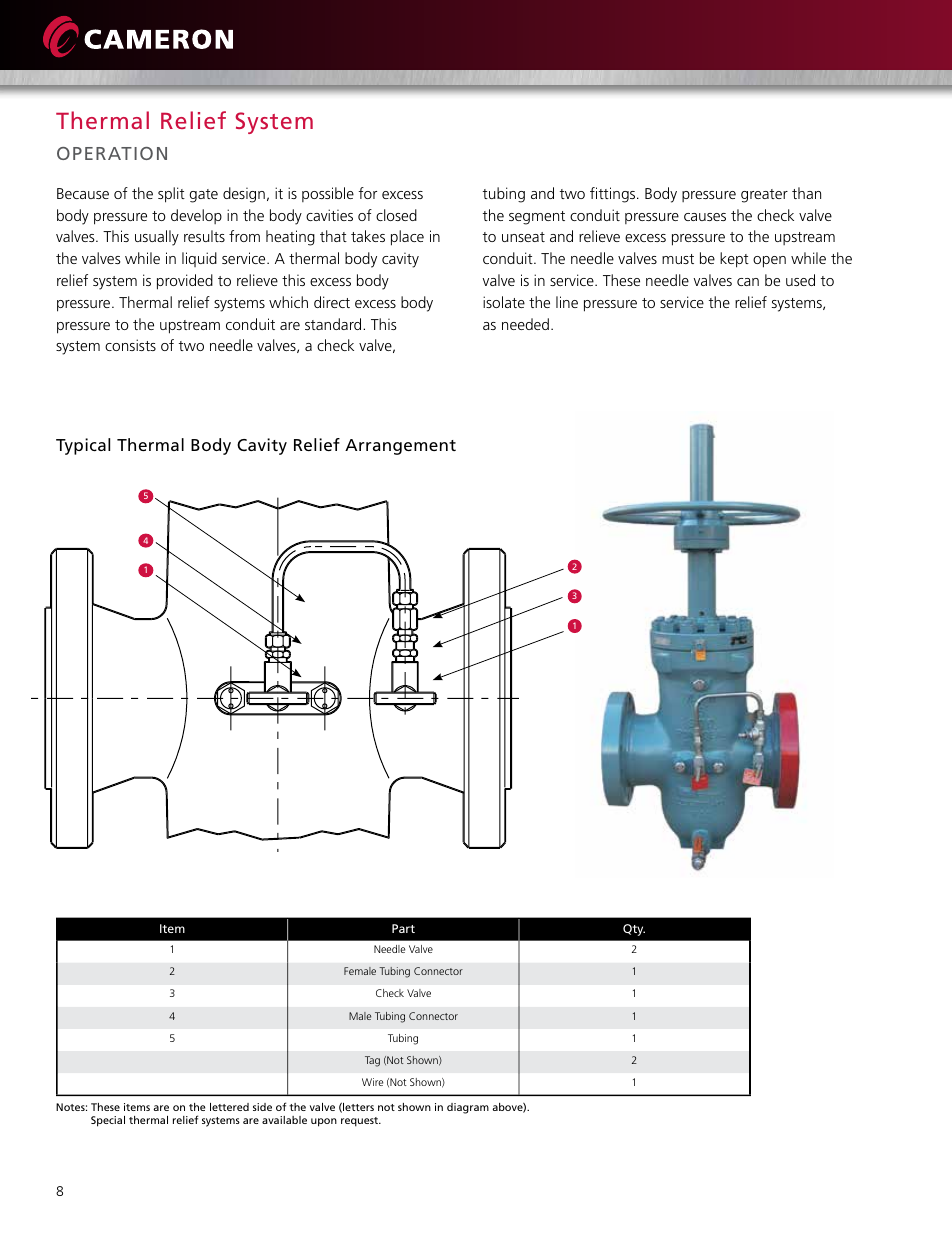 Image resolution: width=952 pixels, height=1233 pixels. What do you see at coordinates (748, 282) in the page?
I see `can` at bounding box center [748, 282].
